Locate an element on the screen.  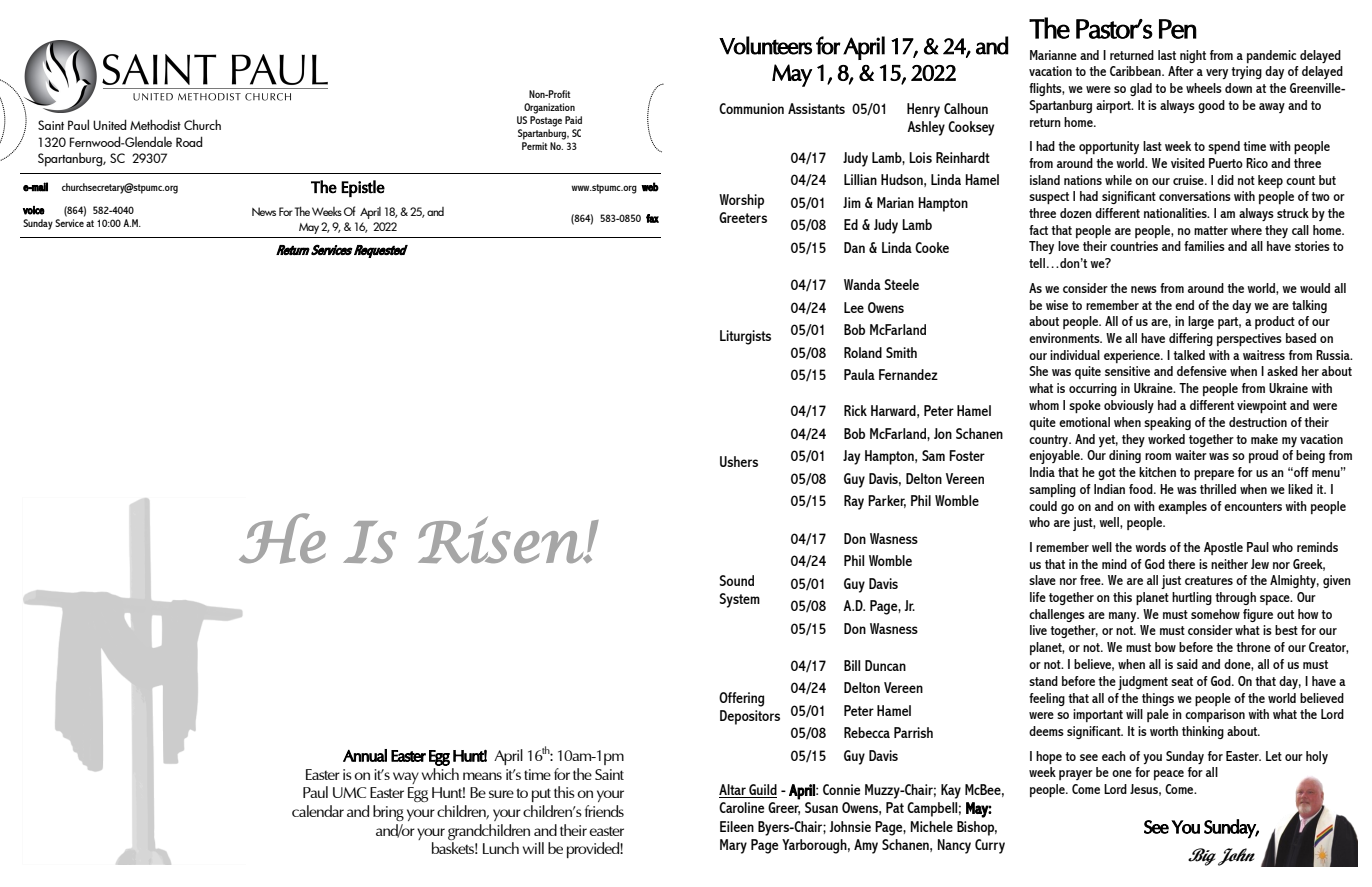
bring is located at coordinates (388, 813).
